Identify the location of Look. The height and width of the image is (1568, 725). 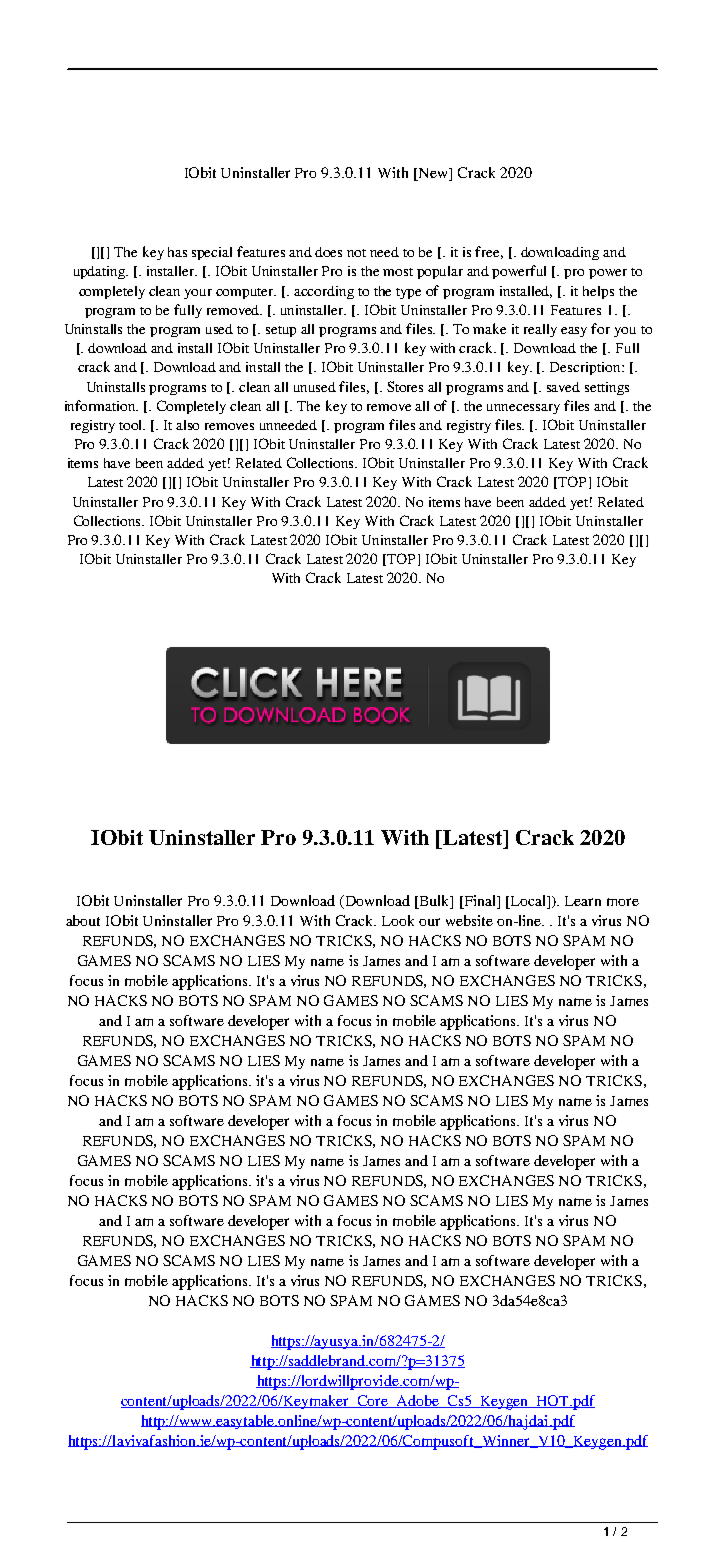
(398, 920).
